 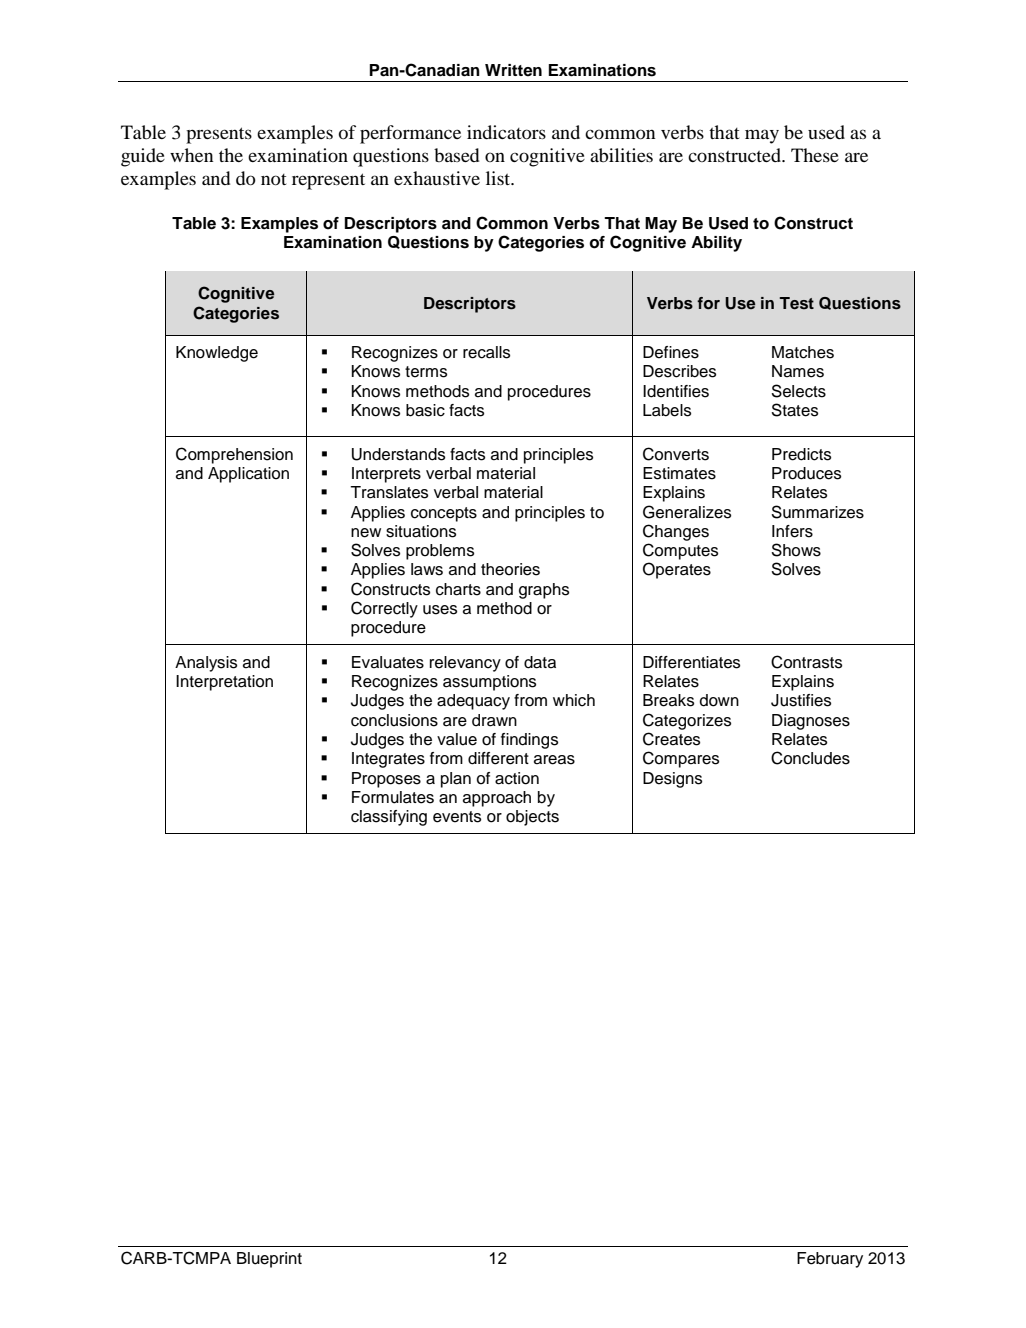 I want to click on classifying, so click(x=389, y=818).
